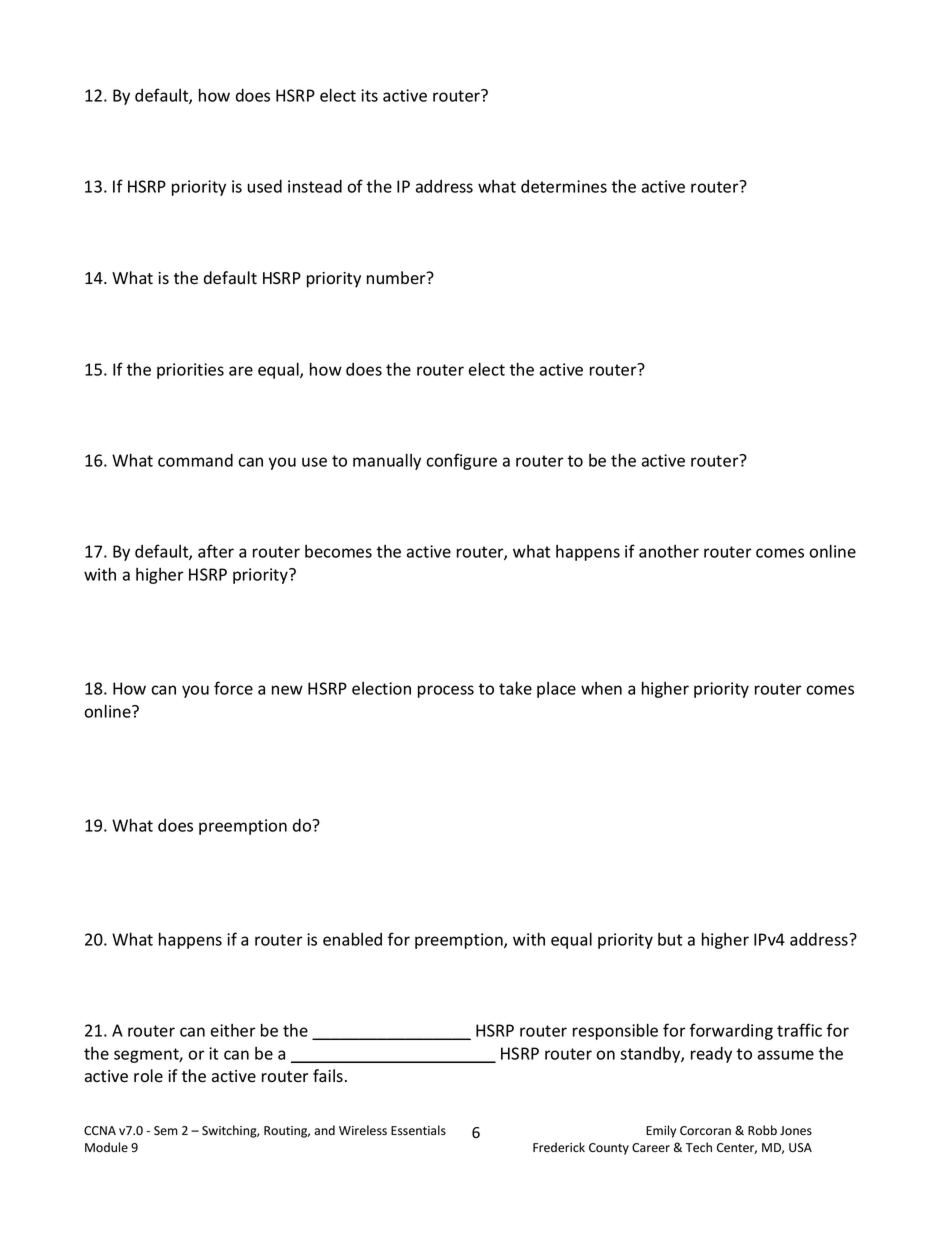 The width and height of the image is (952, 1233). I want to click on determines, so click(564, 186).
